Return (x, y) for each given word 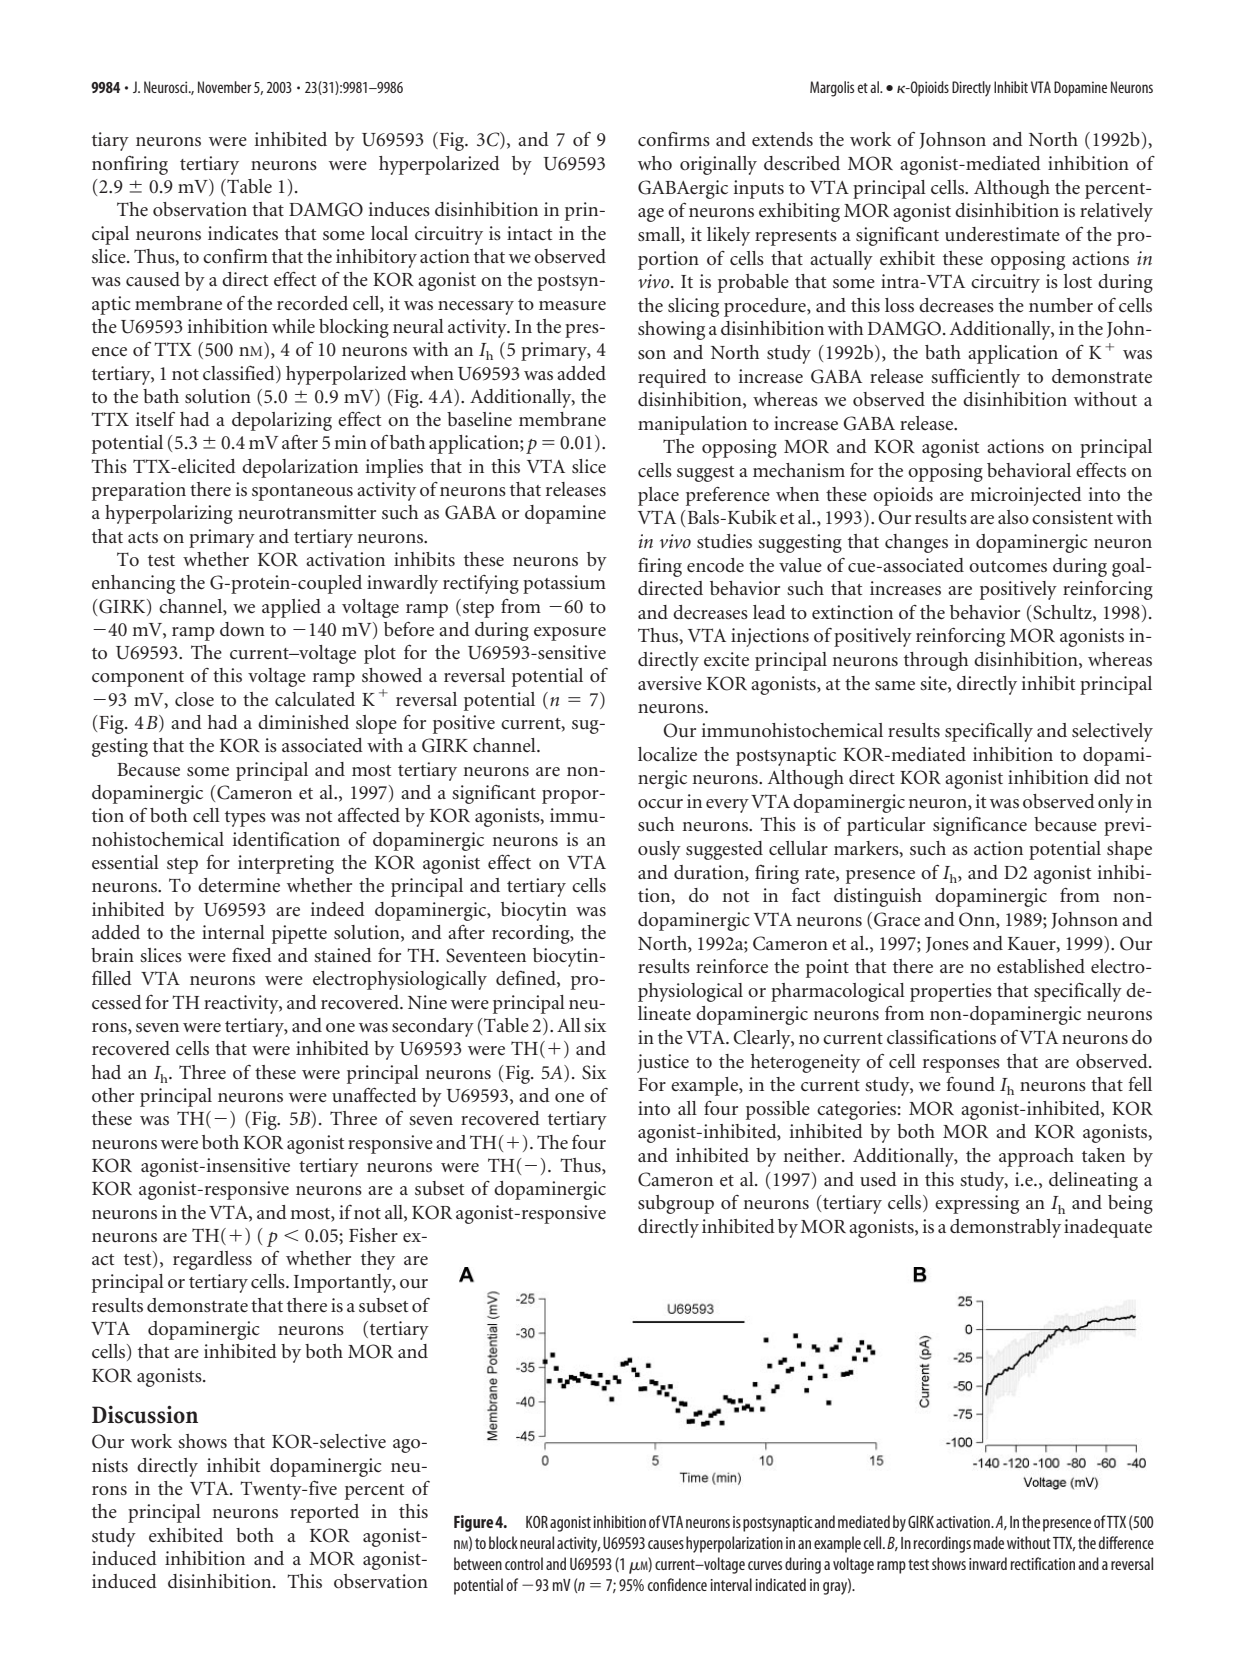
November (224, 87)
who (655, 163)
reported (324, 1513)
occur (660, 803)
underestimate (1002, 234)
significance (980, 826)
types (245, 819)
